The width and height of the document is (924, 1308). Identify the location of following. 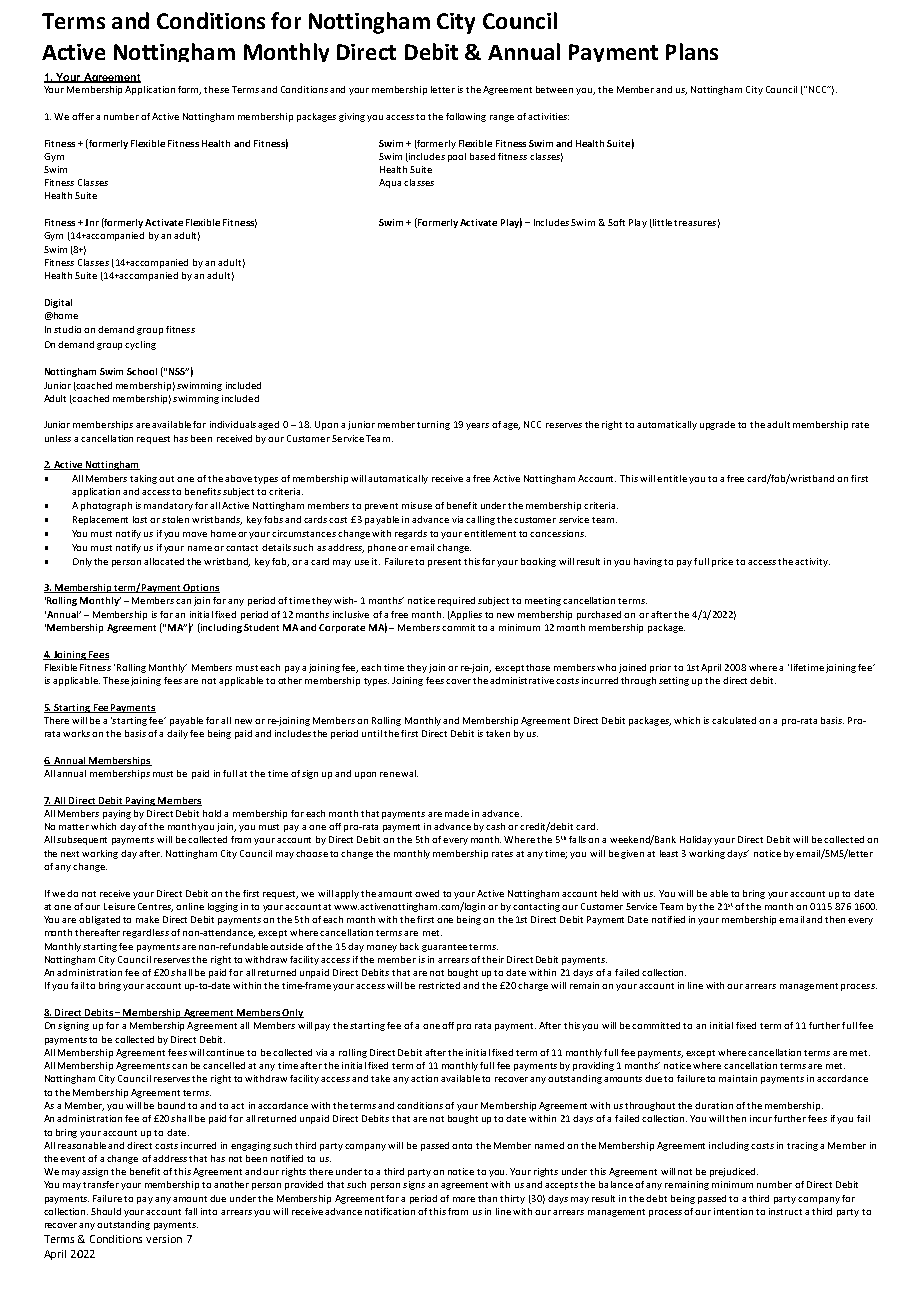
(466, 117).
